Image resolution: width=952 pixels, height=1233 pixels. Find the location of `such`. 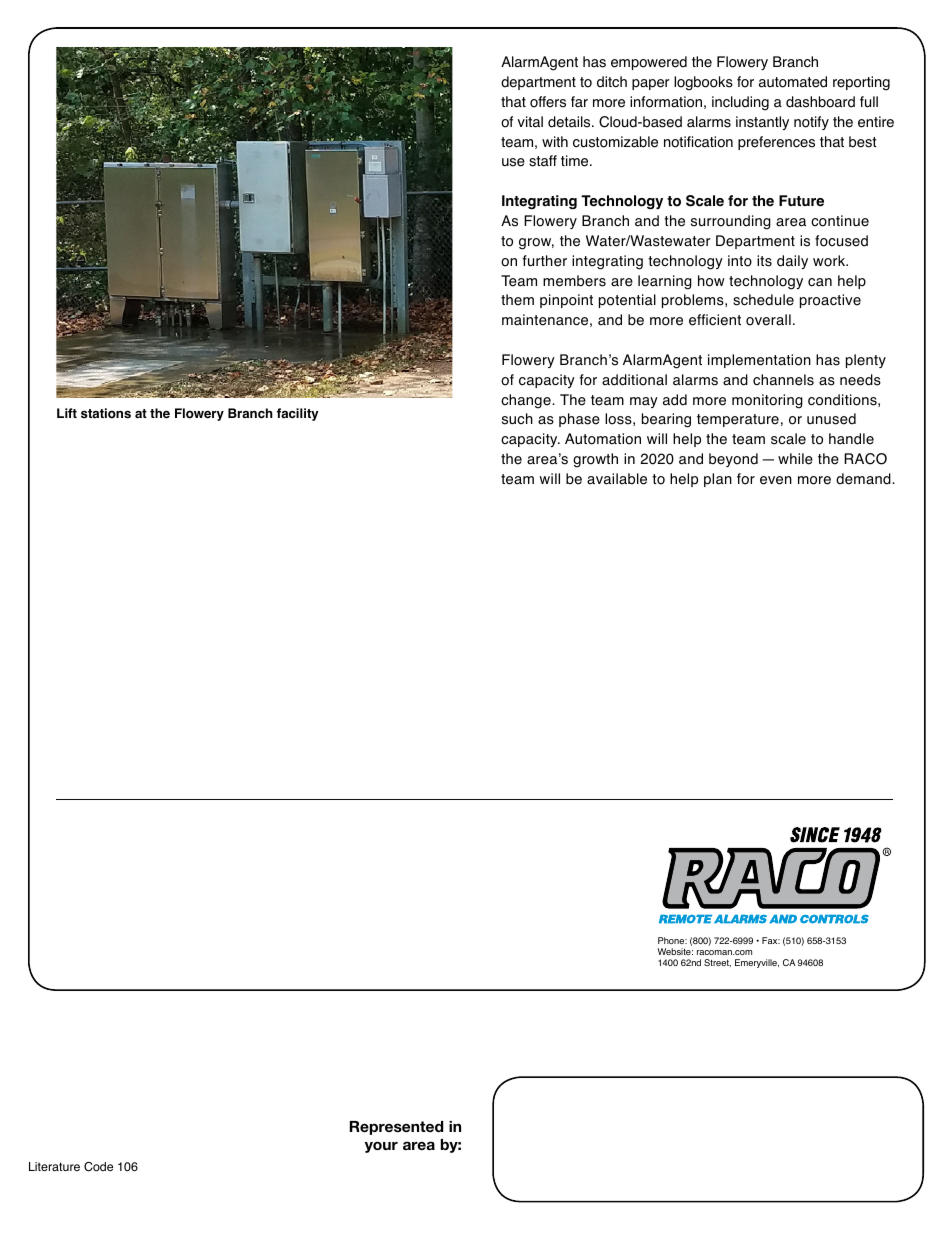

such is located at coordinates (517, 419).
